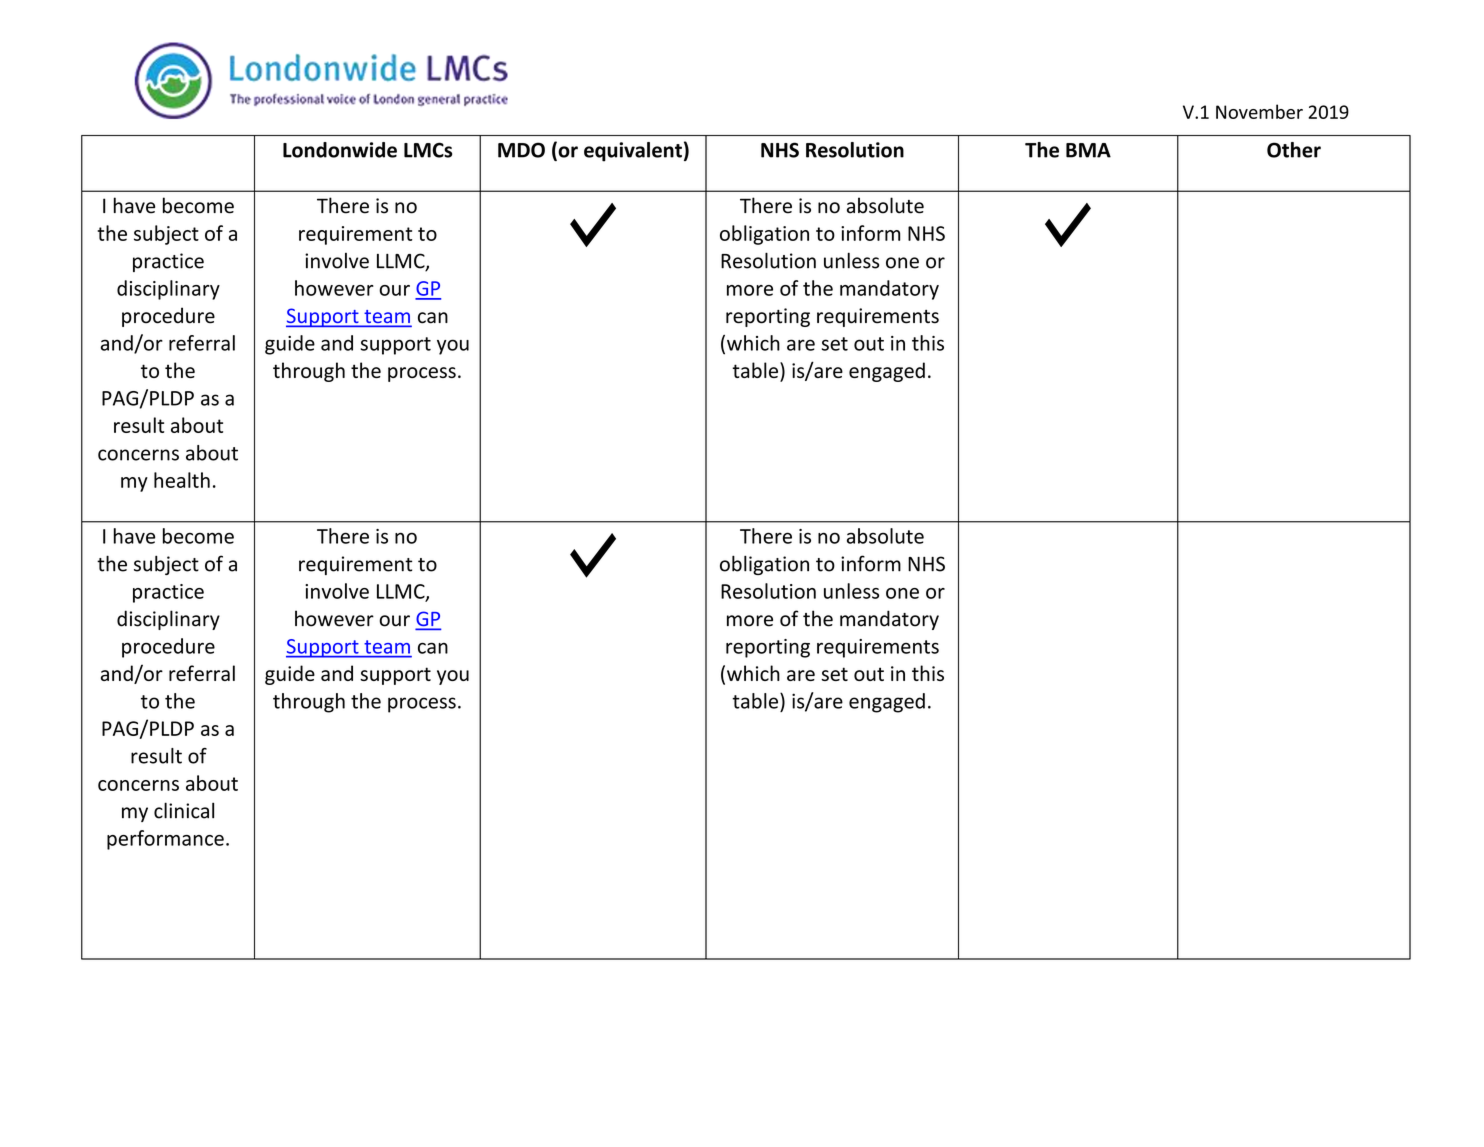 The width and height of the image is (1484, 1147). Describe the element at coordinates (182, 480) in the image. I see `health` at that location.
